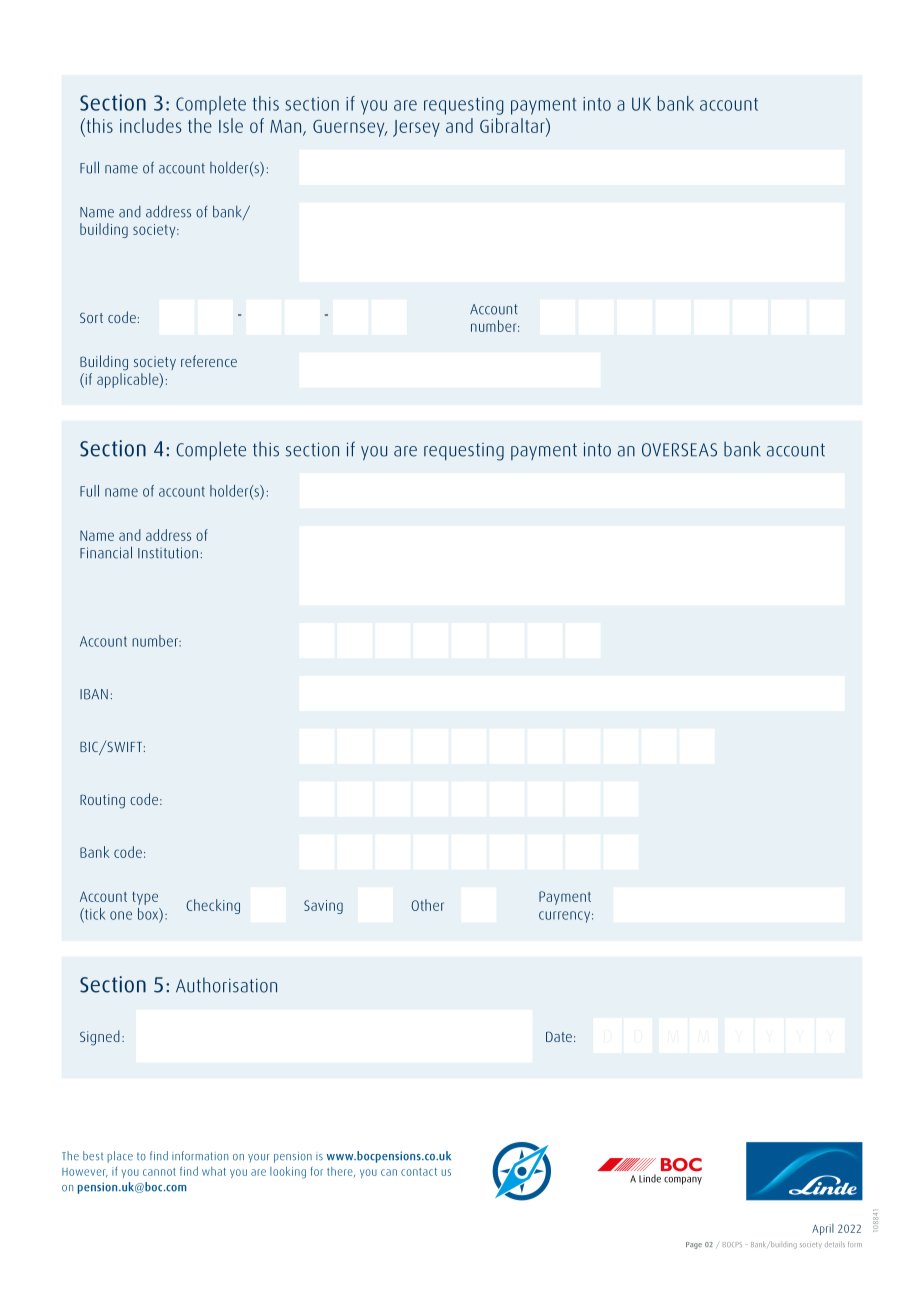 This document has height=1308, width=924. What do you see at coordinates (416, 128) in the document?
I see `Jersey` at bounding box center [416, 128].
